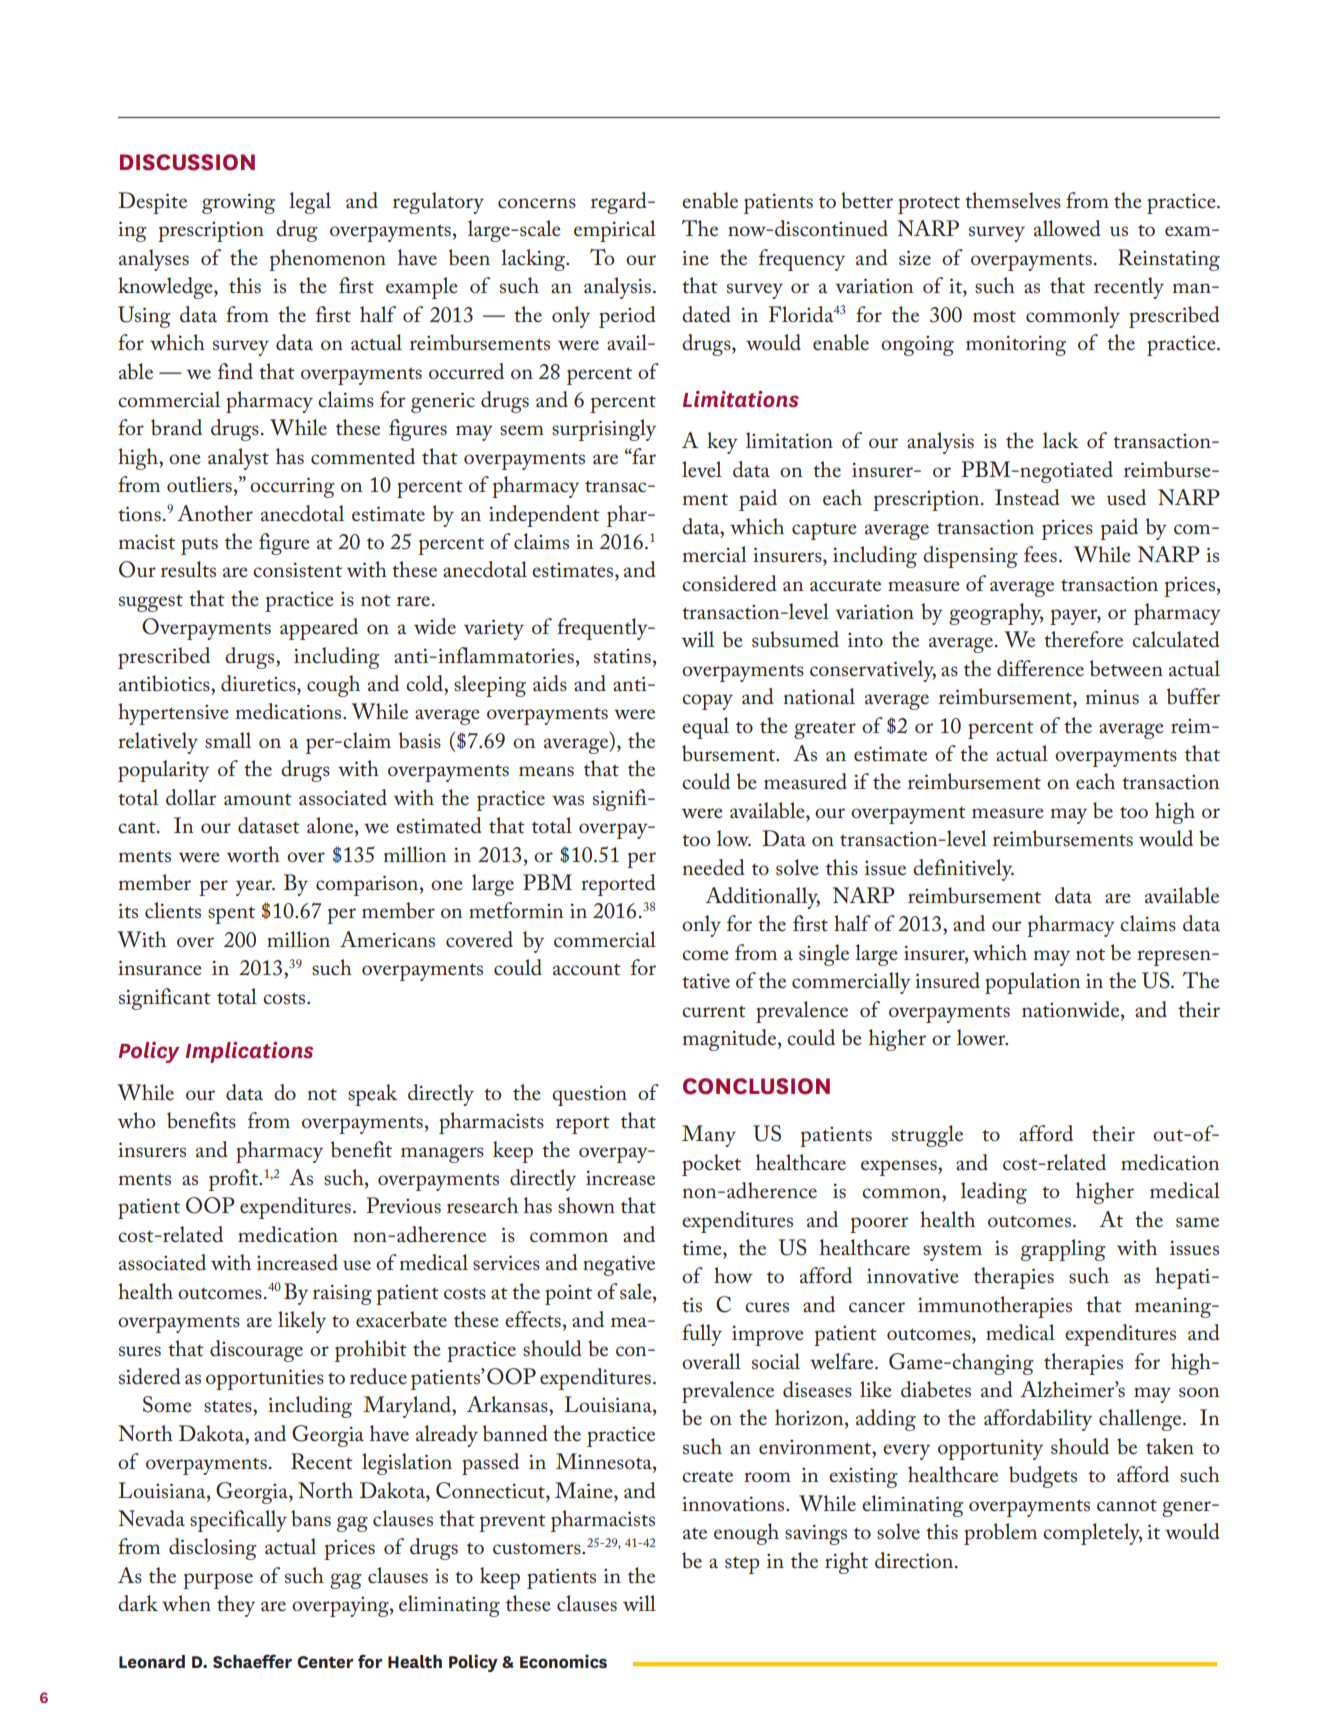 The image size is (1338, 1731). I want to click on time, so click(703, 1248).
